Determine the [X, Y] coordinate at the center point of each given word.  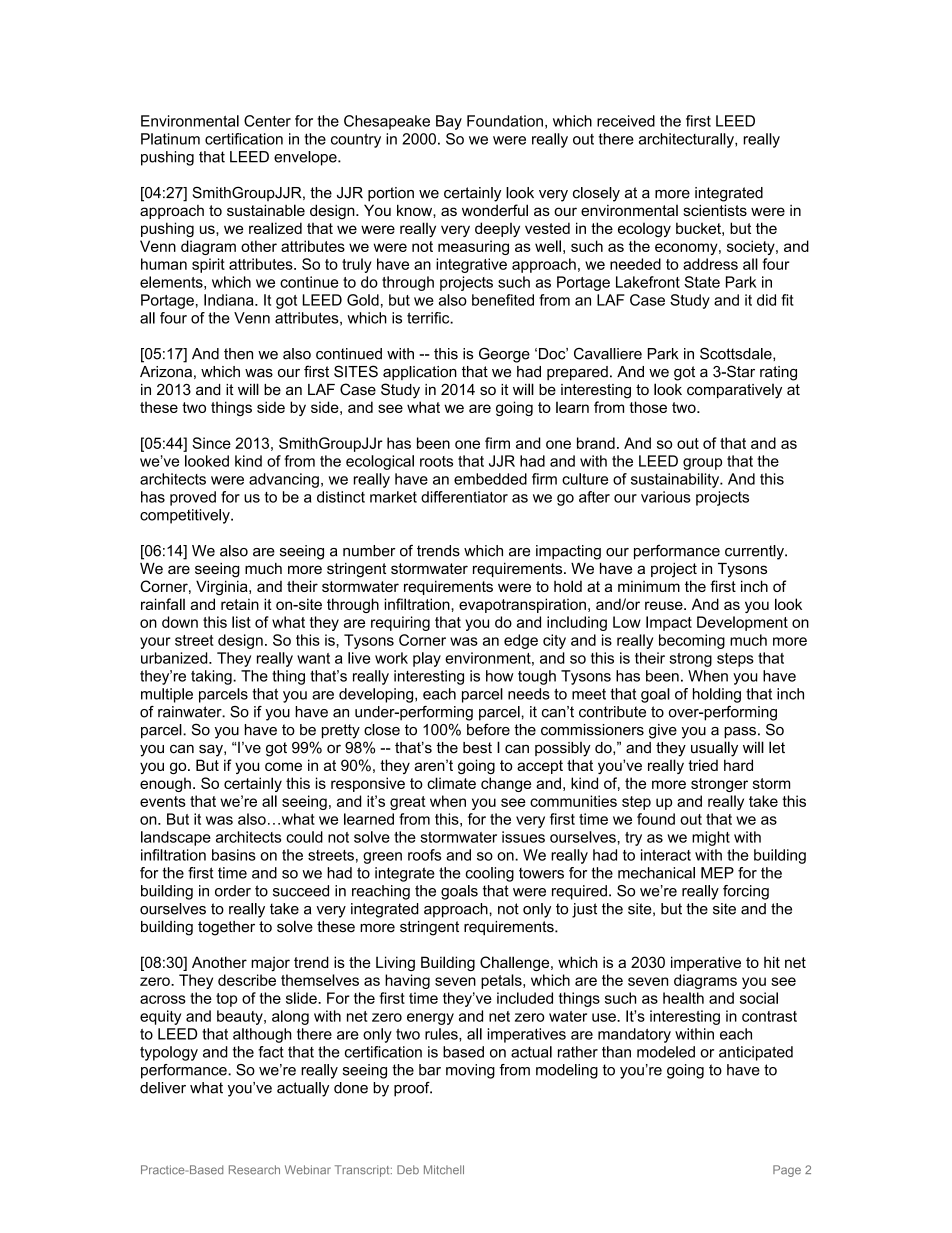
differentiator [464, 497]
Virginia [223, 588]
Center [267, 121]
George [504, 355]
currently [755, 552]
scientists [715, 210]
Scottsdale [737, 354]
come [283, 766]
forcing [746, 892]
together [226, 928]
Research [254, 1170]
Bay [449, 122]
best [477, 748]
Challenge [516, 963]
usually [714, 749]
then [238, 354]
